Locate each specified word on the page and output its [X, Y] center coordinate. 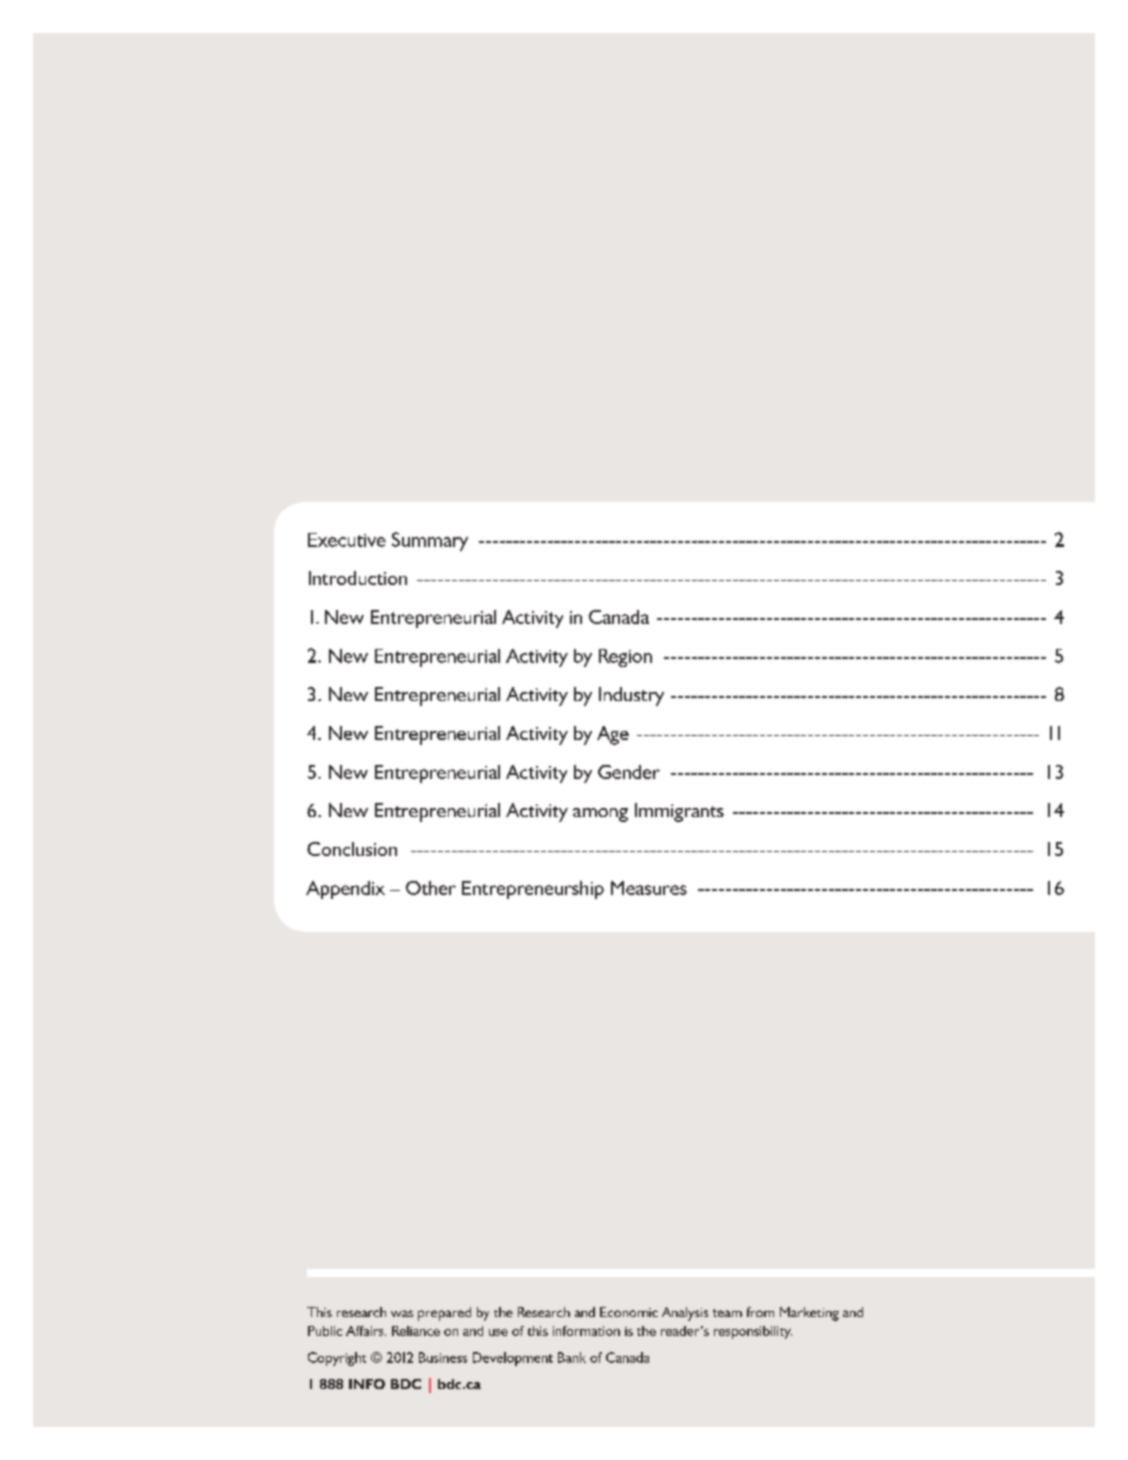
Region [625, 658]
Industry [631, 696]
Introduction [358, 578]
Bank [572, 1357]
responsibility [753, 1332]
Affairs [366, 1331]
